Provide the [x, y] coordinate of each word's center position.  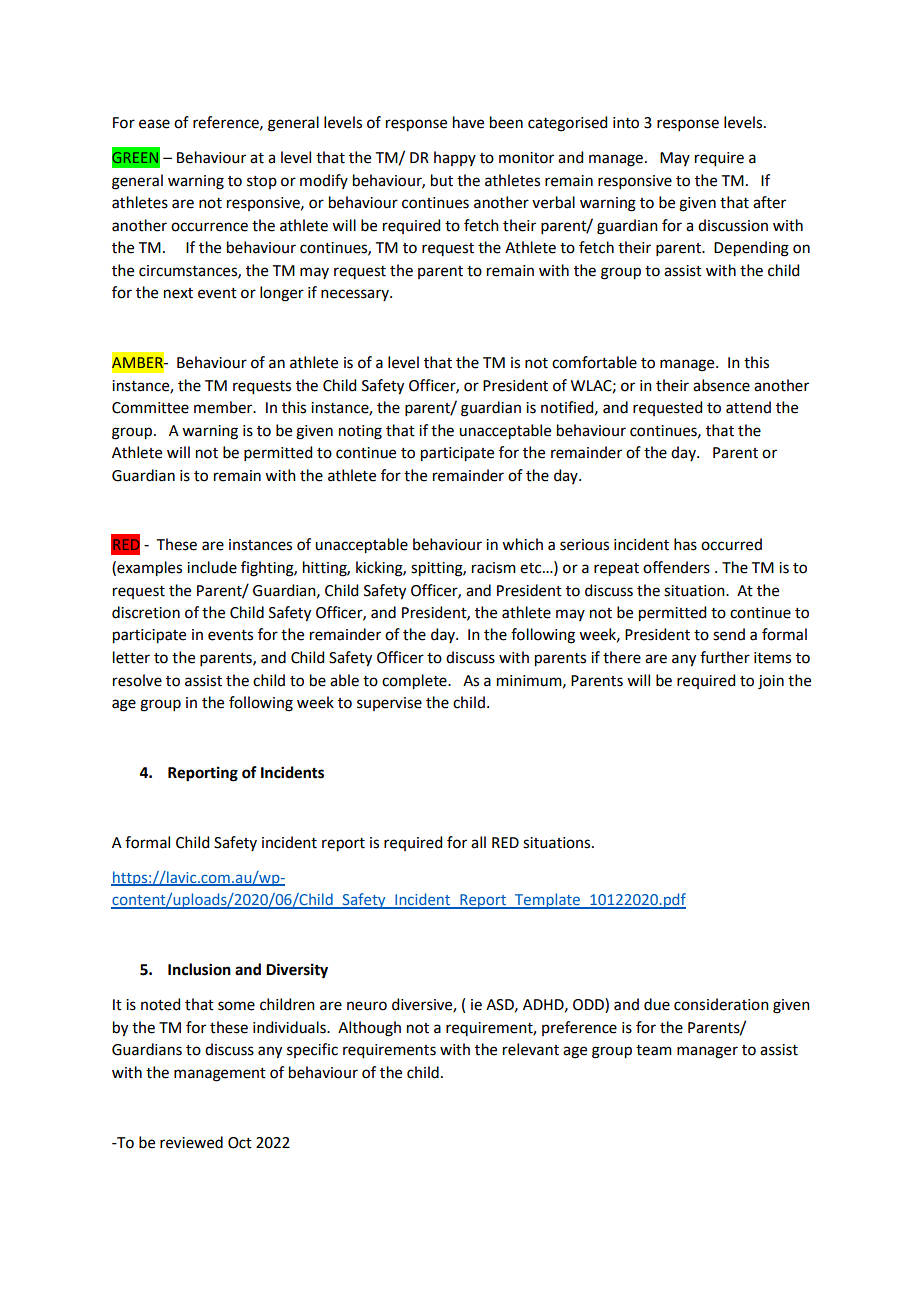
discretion [146, 612]
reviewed [191, 1142]
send [729, 634]
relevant [531, 1049]
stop [262, 182]
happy [455, 158]
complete [415, 682]
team [654, 1050]
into [626, 123]
